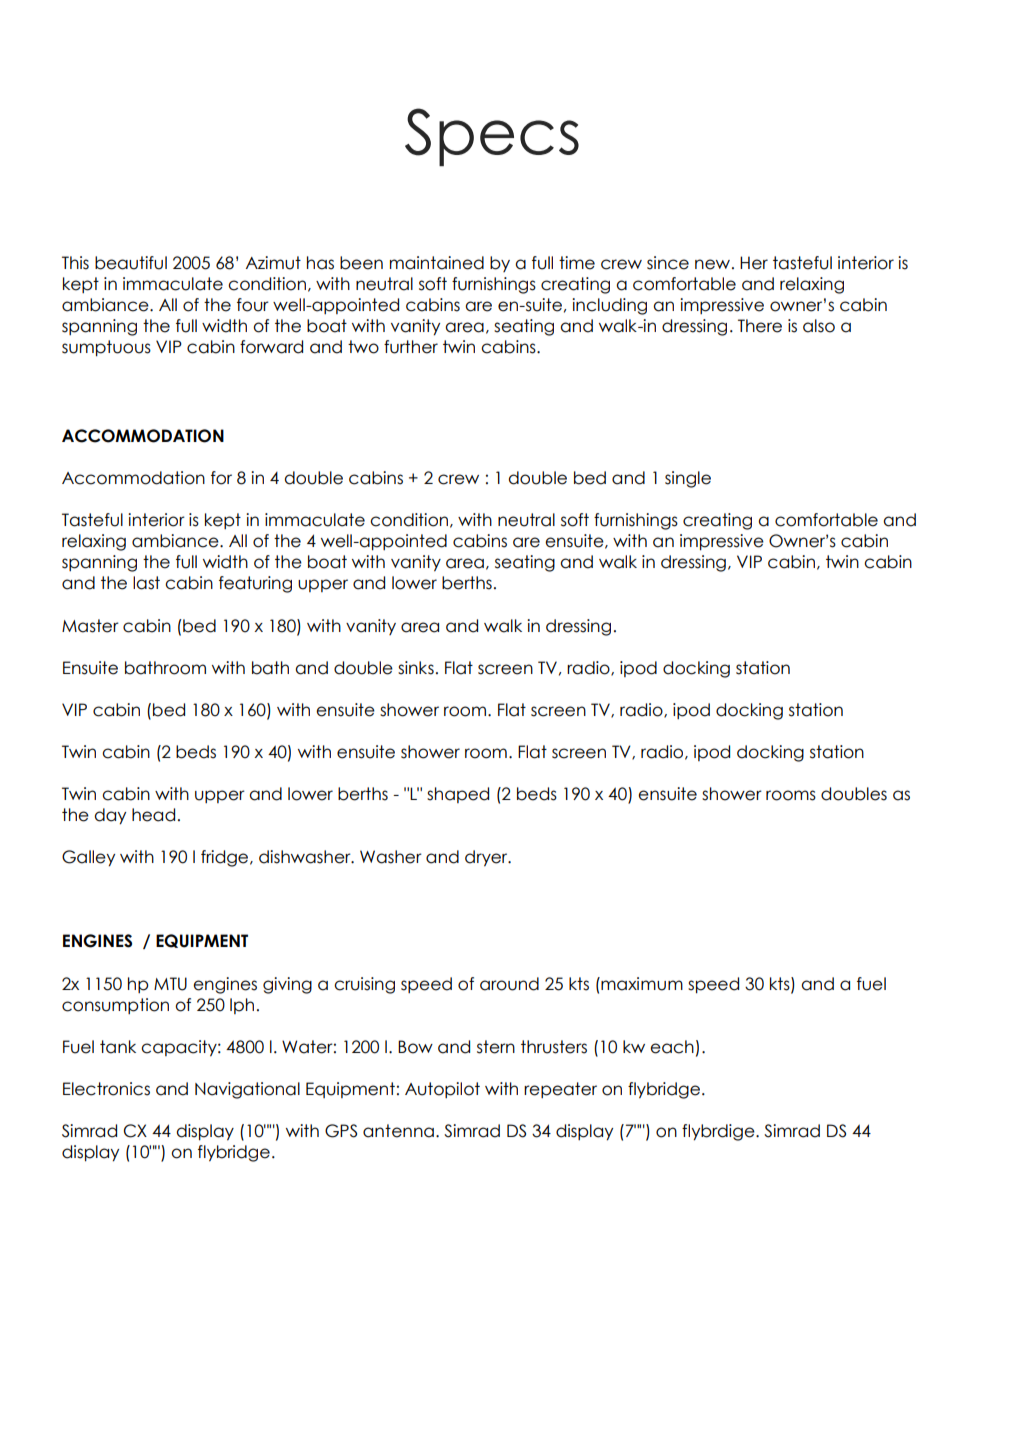 This image has height=1446, width=1022. Describe the element at coordinates (672, 1047) in the image. I see `each` at that location.
